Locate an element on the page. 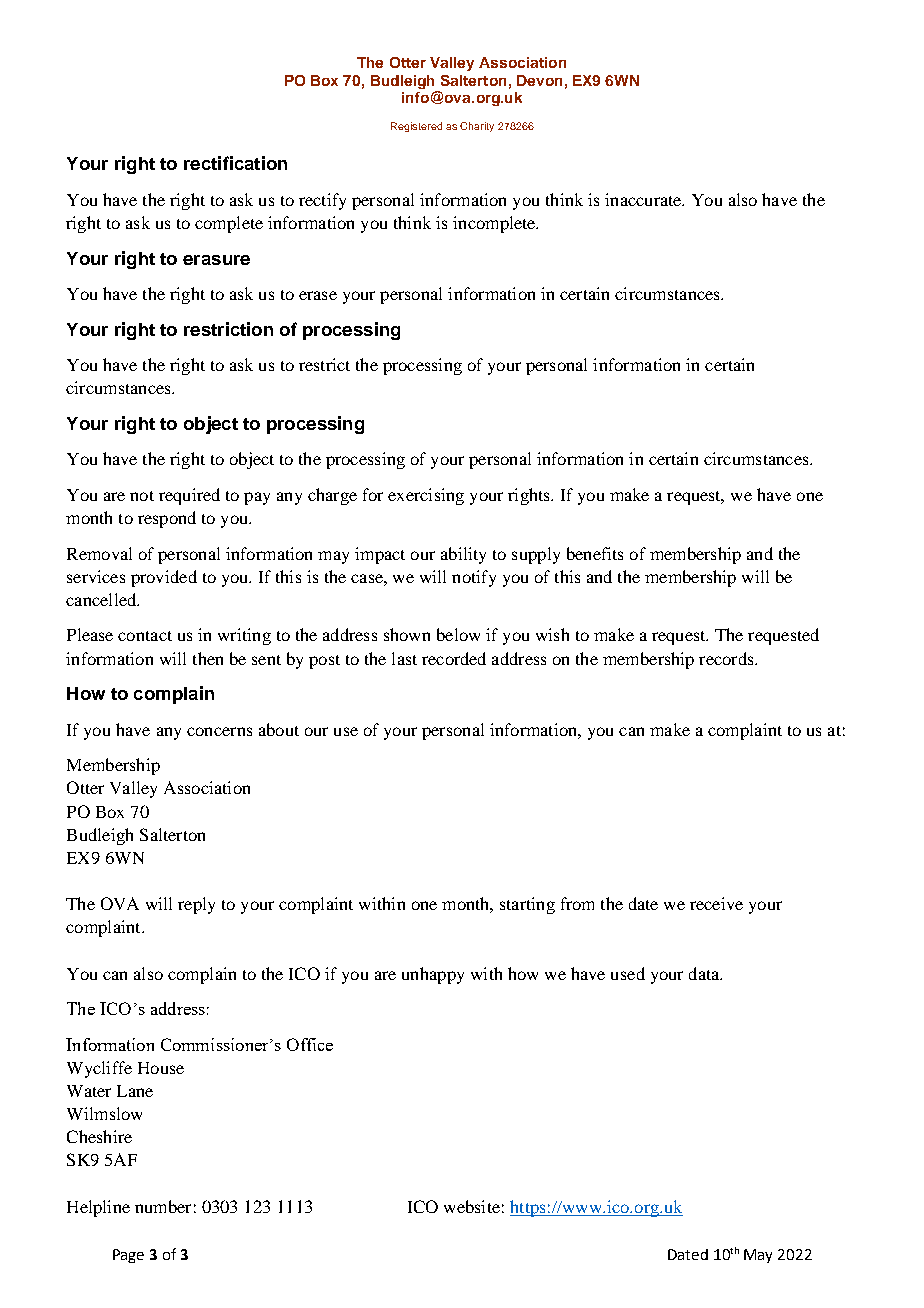 This document has width=924, height=1308. number is located at coordinates (163, 1206).
